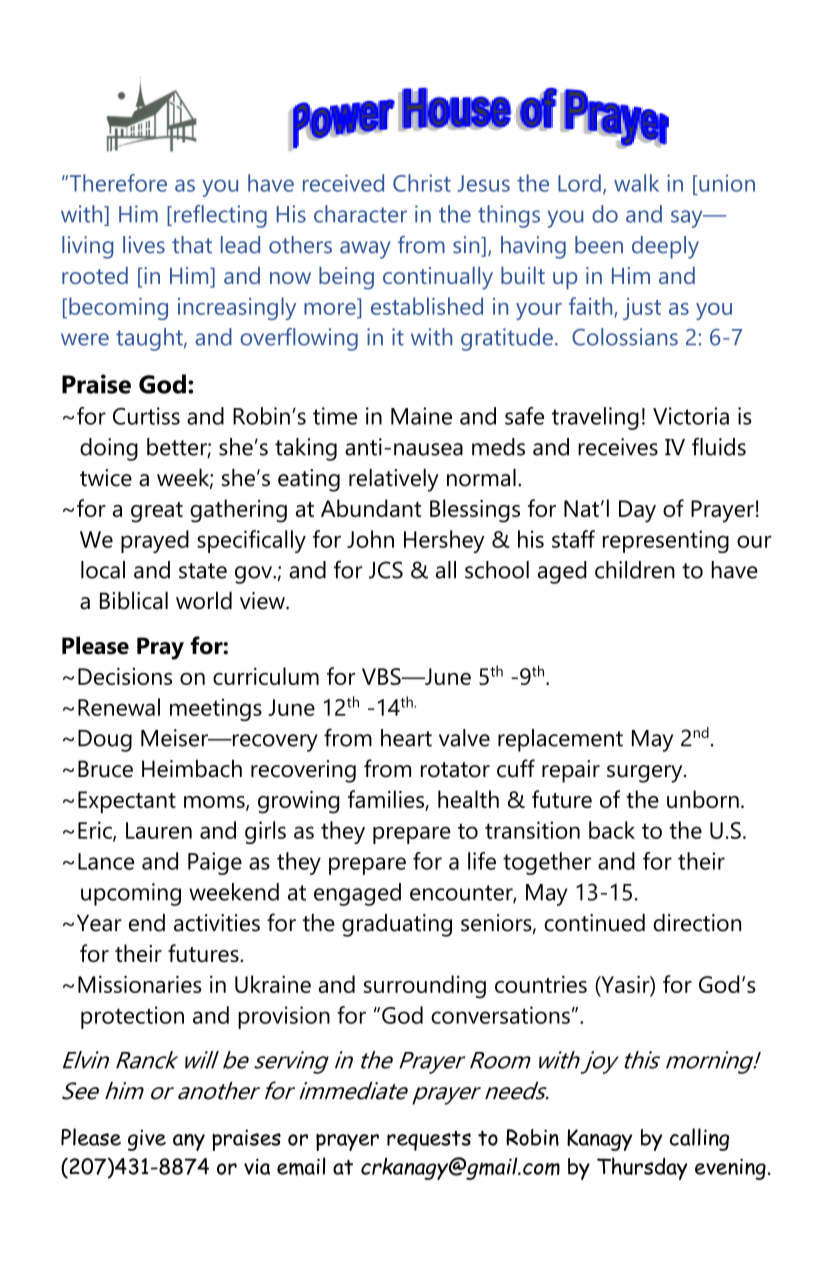  I want to click on Maine, so click(421, 416).
